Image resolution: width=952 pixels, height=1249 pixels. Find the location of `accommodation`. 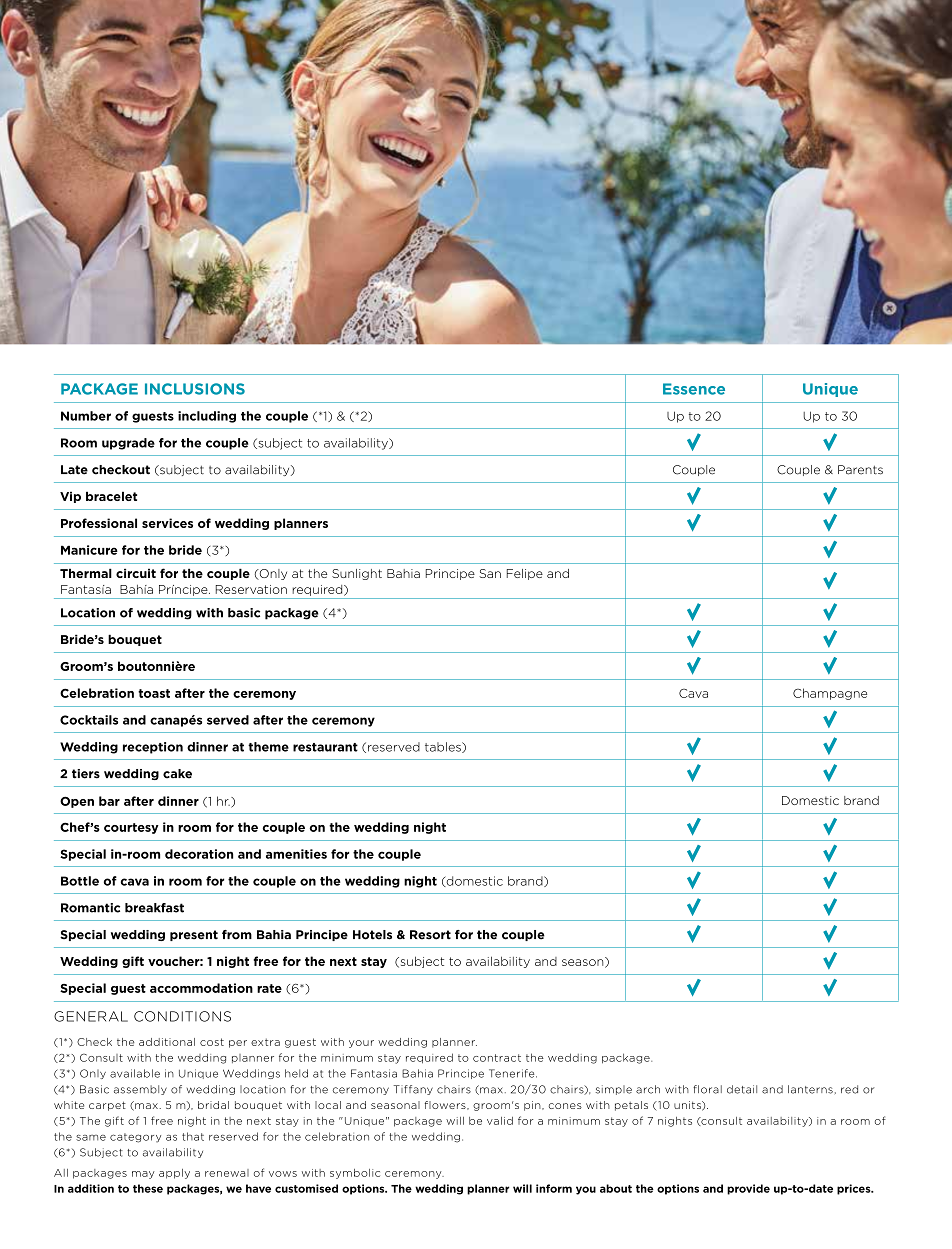

accommodation is located at coordinates (201, 988).
